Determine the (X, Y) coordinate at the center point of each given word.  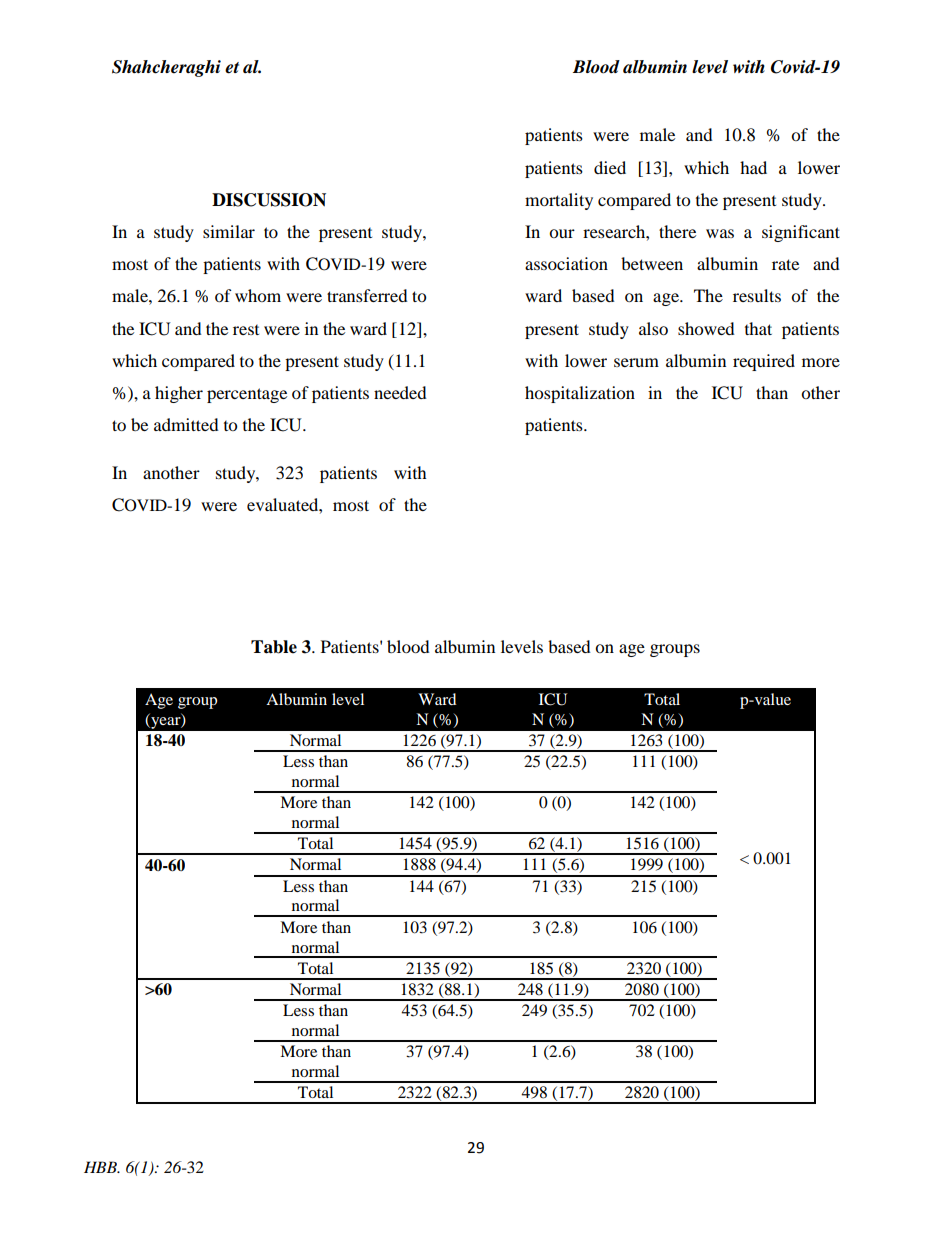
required (764, 362)
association (566, 263)
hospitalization (580, 394)
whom (258, 295)
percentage (247, 395)
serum (636, 362)
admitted (186, 424)
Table (274, 647)
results (757, 295)
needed (400, 392)
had (753, 167)
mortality (559, 201)
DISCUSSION (269, 200)
